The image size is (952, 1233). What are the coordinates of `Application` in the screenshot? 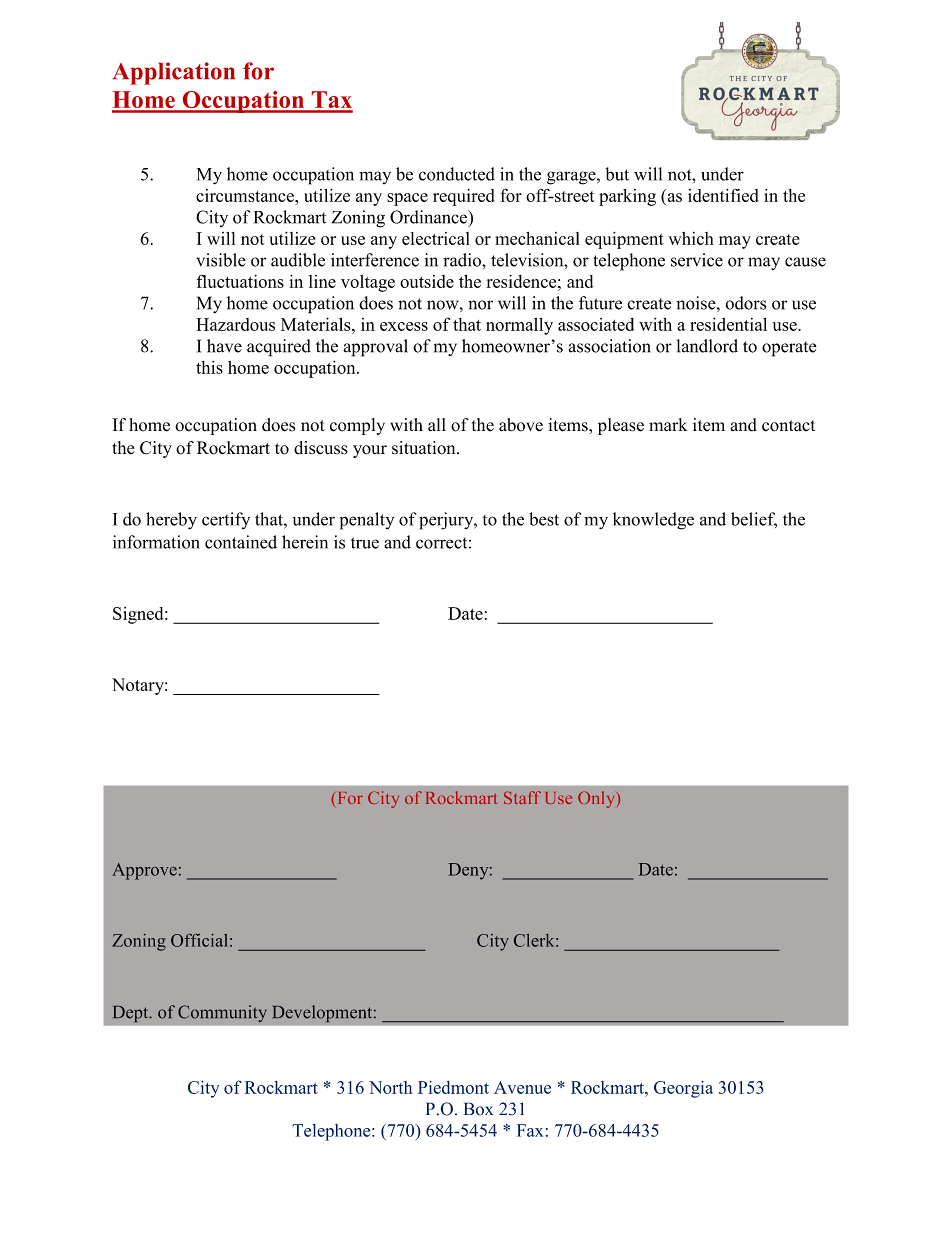 It's located at (174, 73).
